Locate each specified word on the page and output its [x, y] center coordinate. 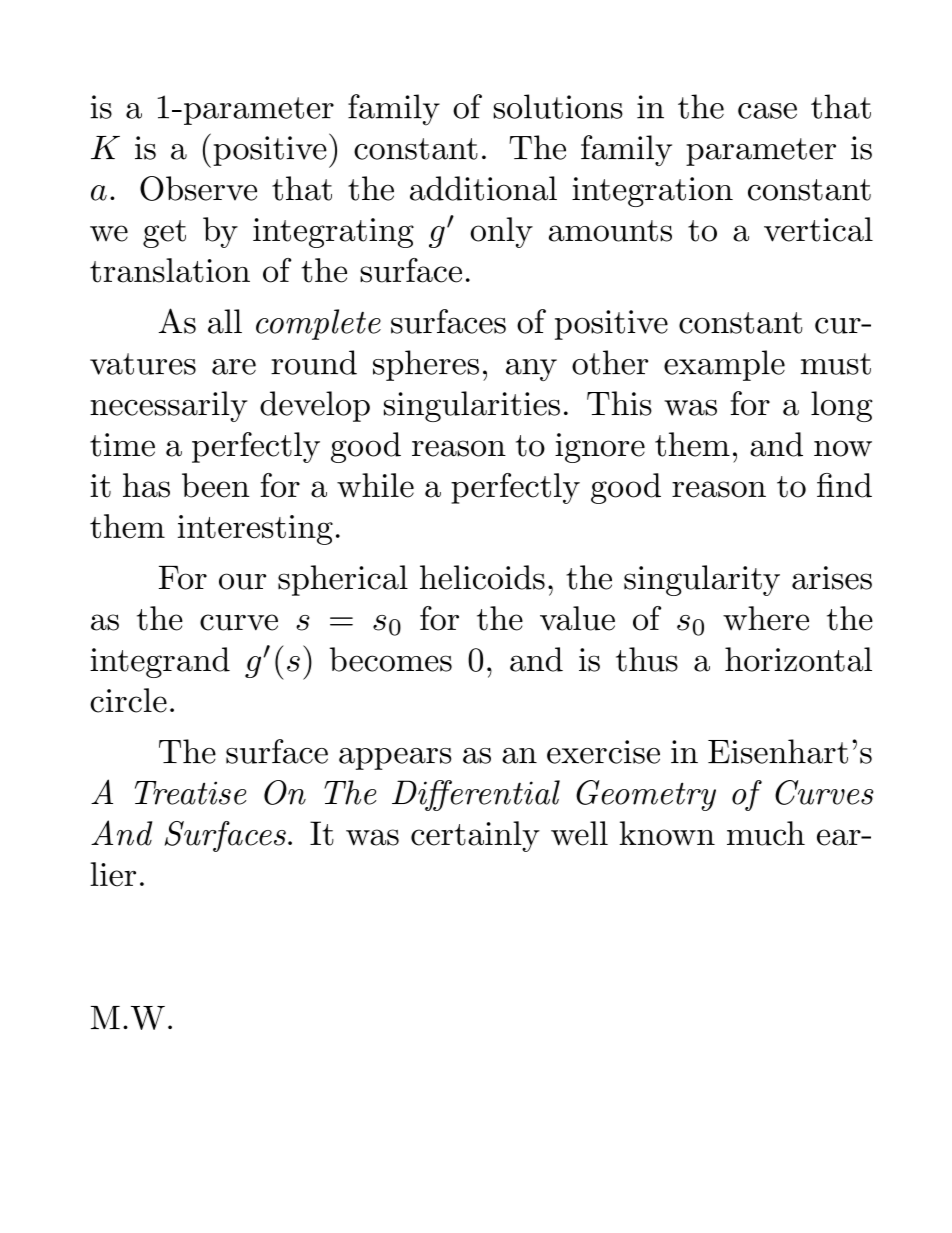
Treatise [191, 793]
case [767, 111]
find [844, 485]
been [215, 485]
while [375, 485]
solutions [558, 106]
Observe [198, 188]
